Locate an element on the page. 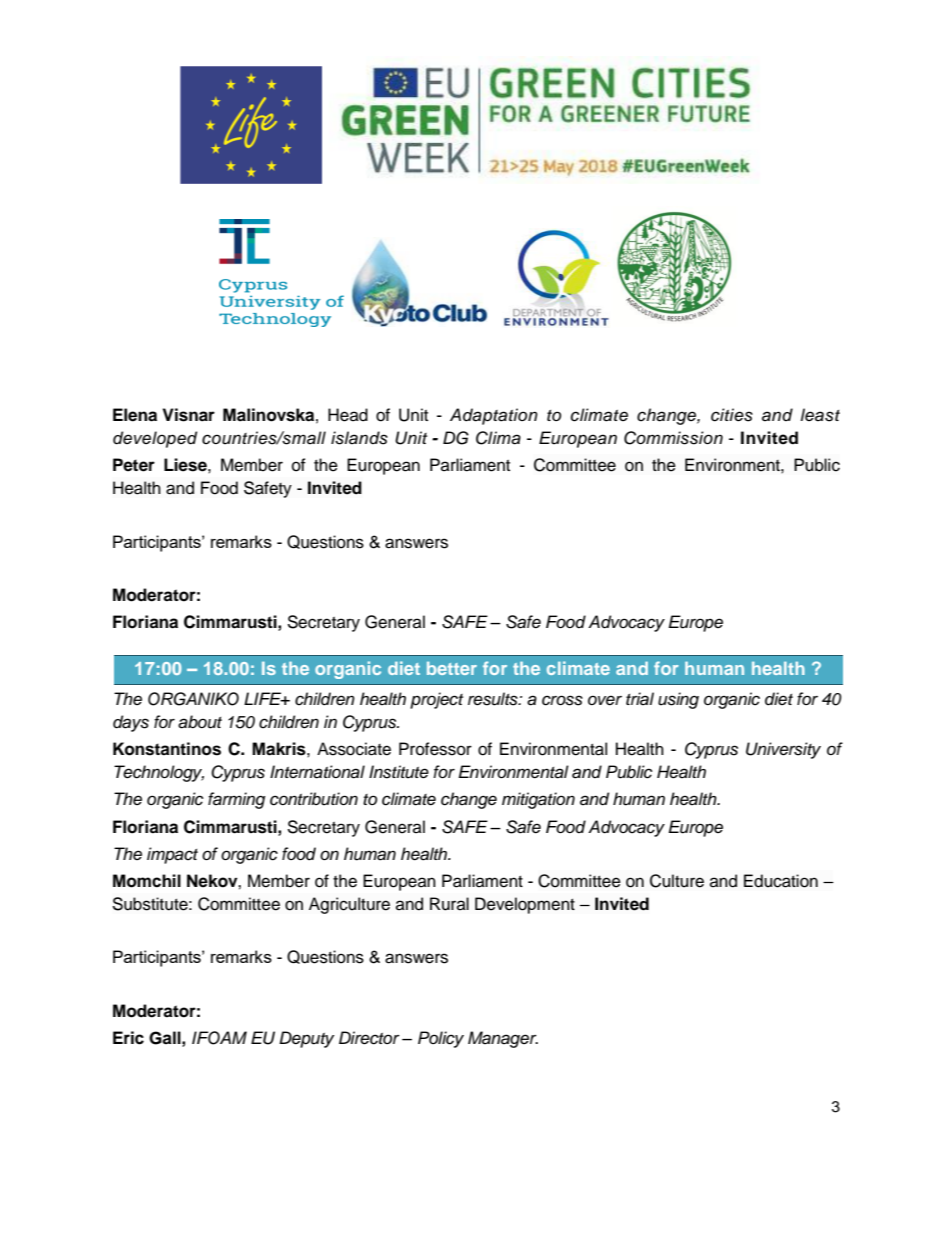 The width and height of the document is (952, 1233). Education is located at coordinates (781, 881).
